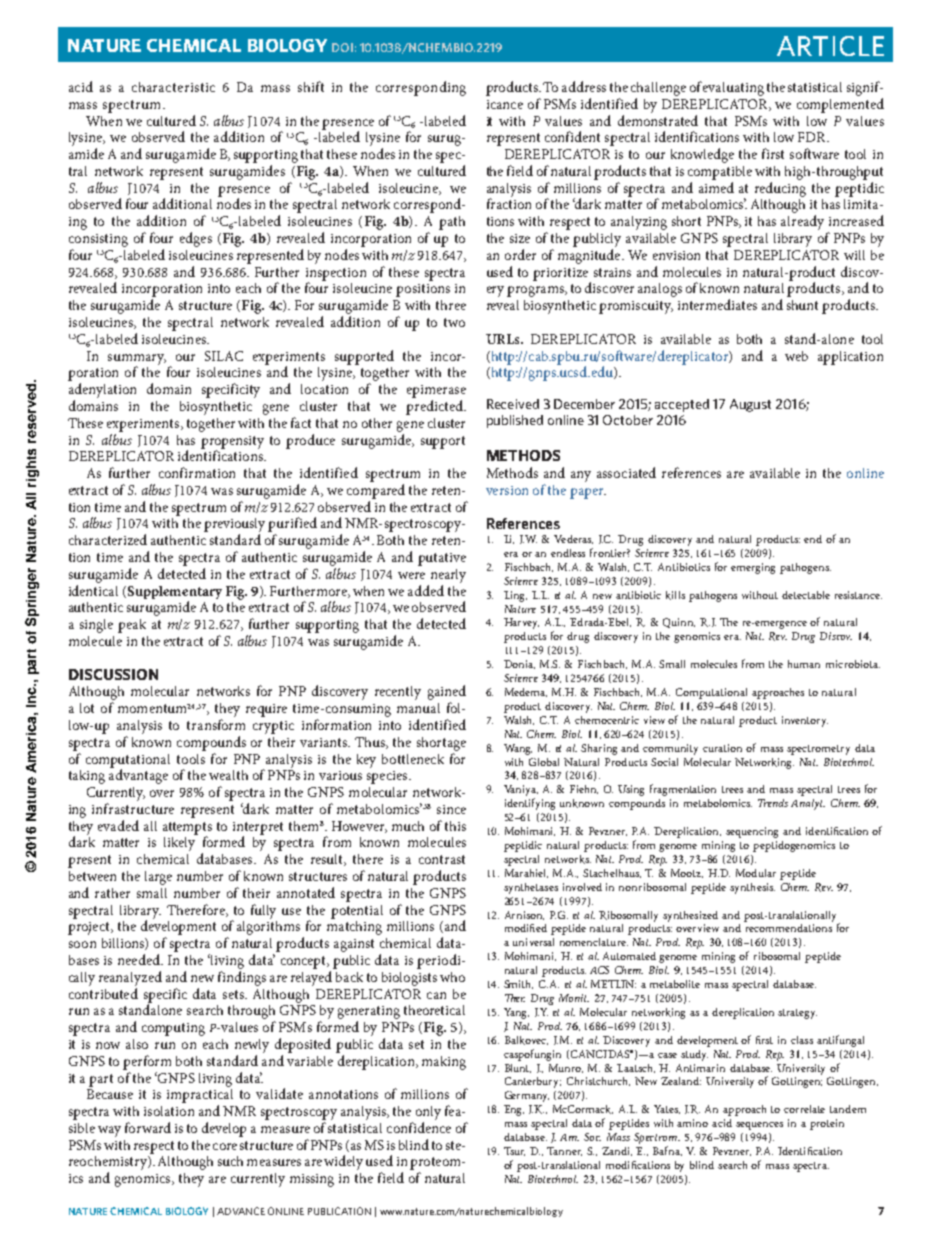 Image resolution: width=952 pixels, height=1251 pixels. I want to click on Trends, so click(773, 803).
